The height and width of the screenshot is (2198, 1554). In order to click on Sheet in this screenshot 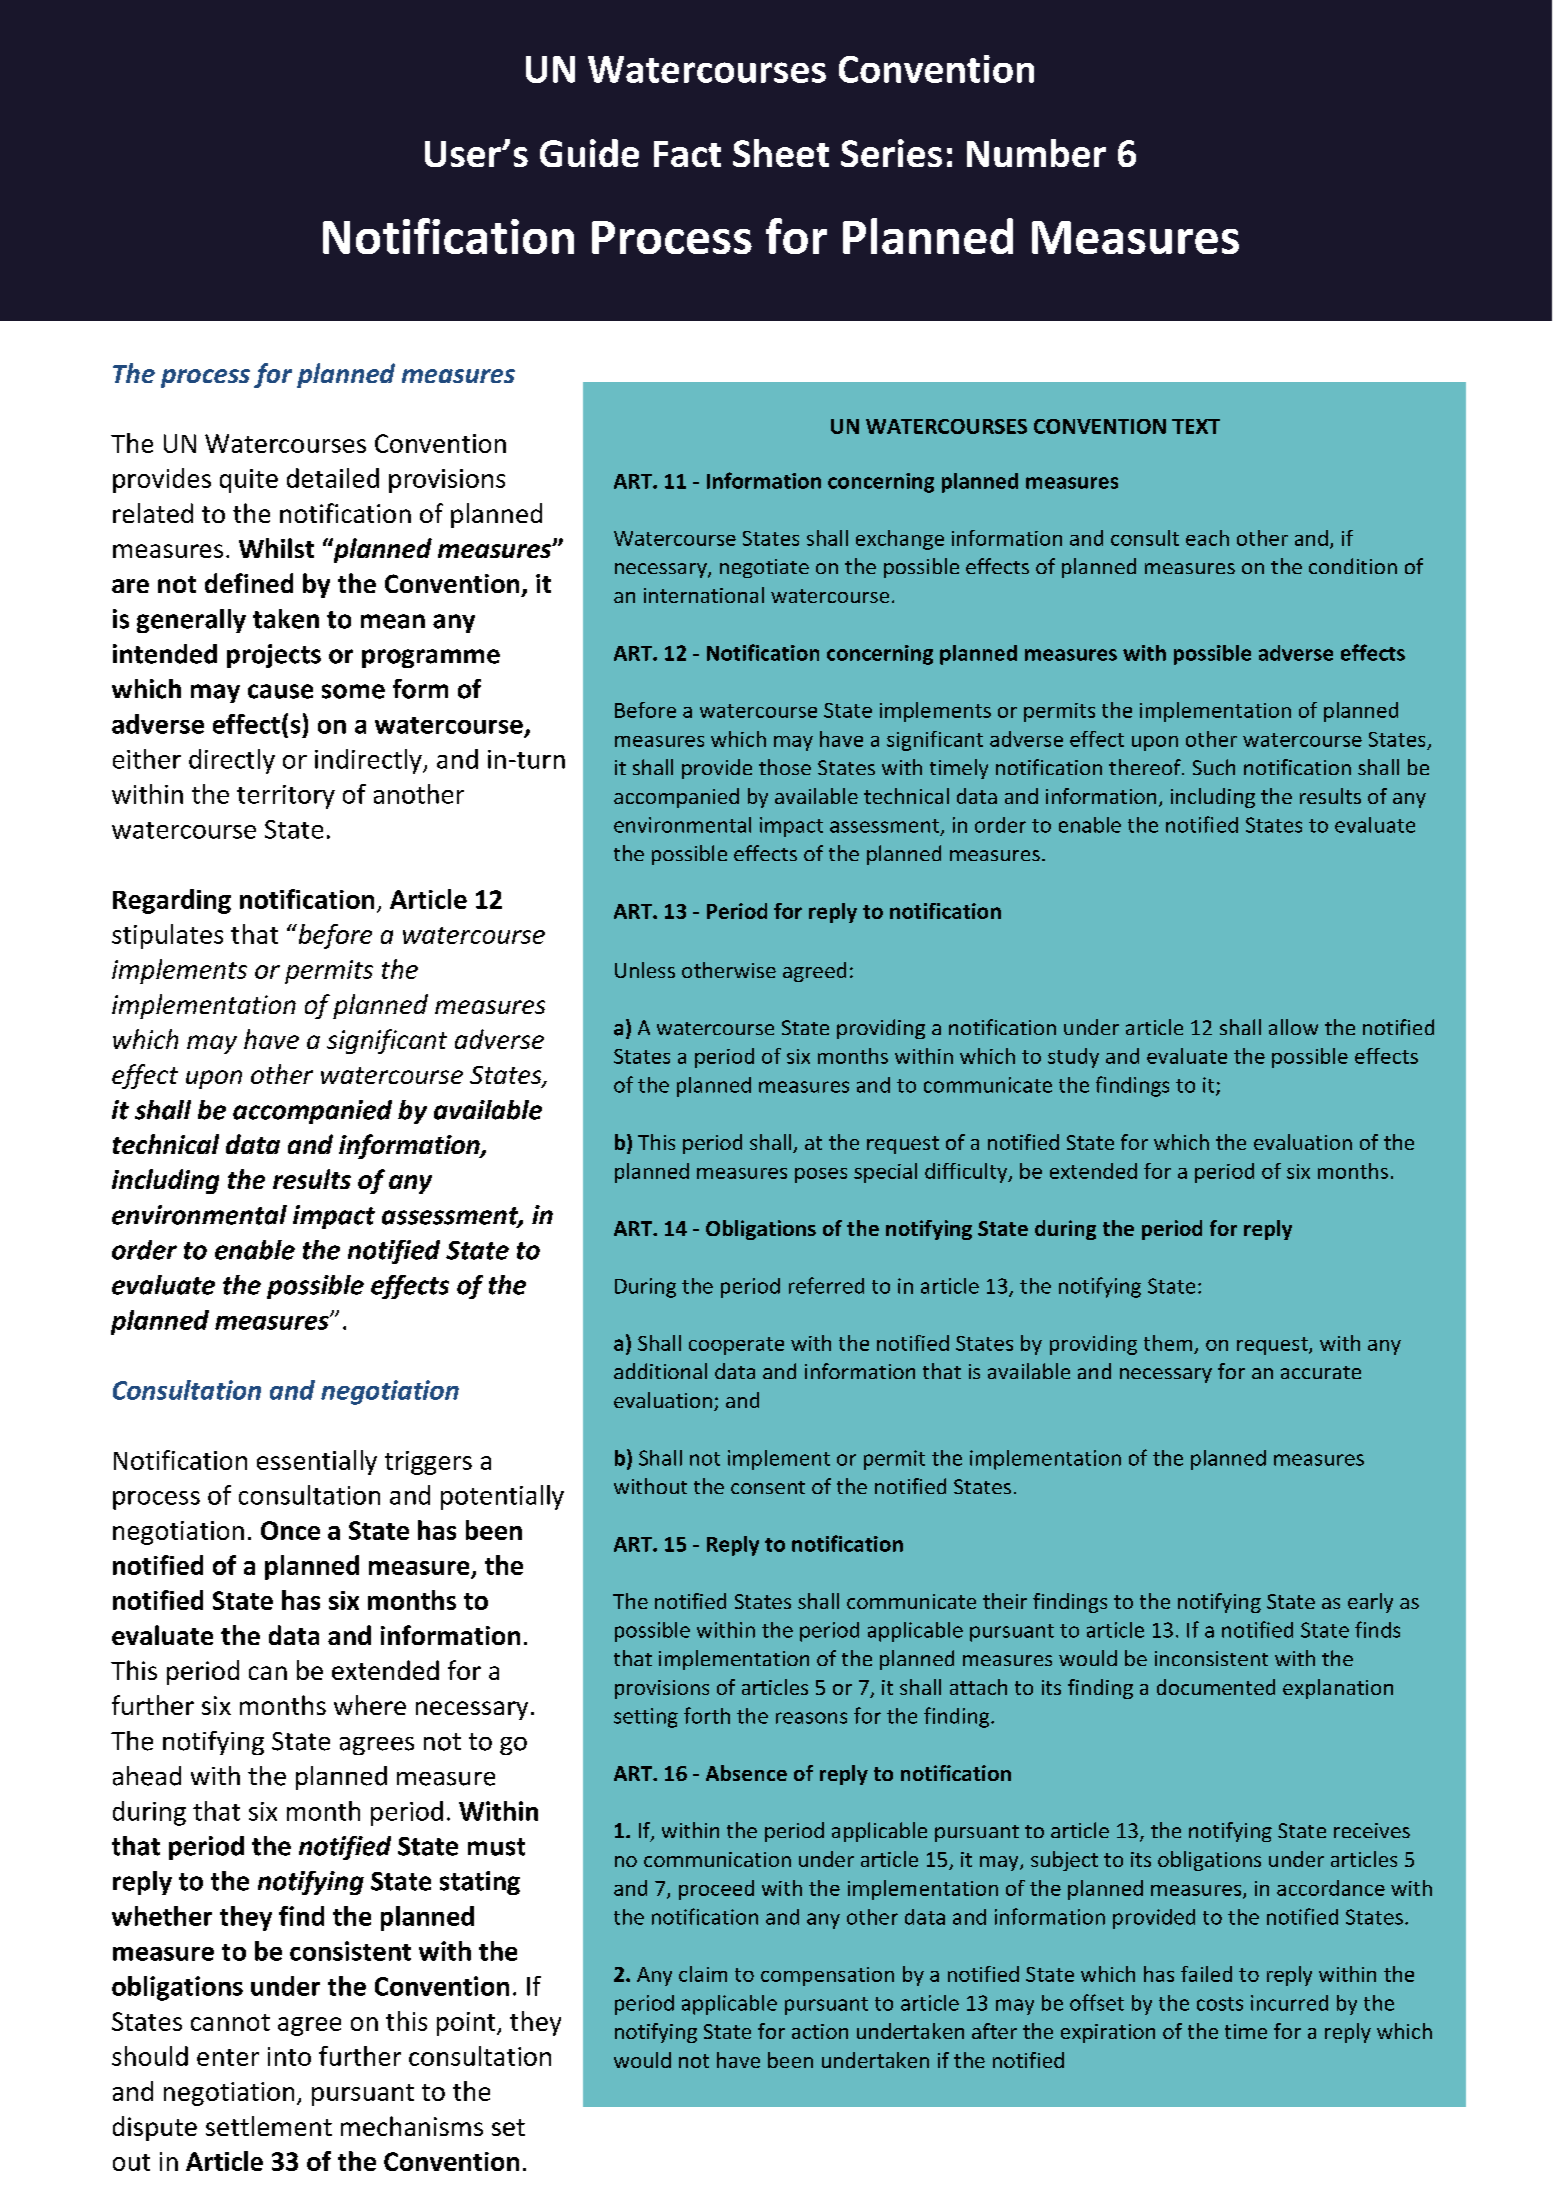, I will do `click(781, 153)`.
